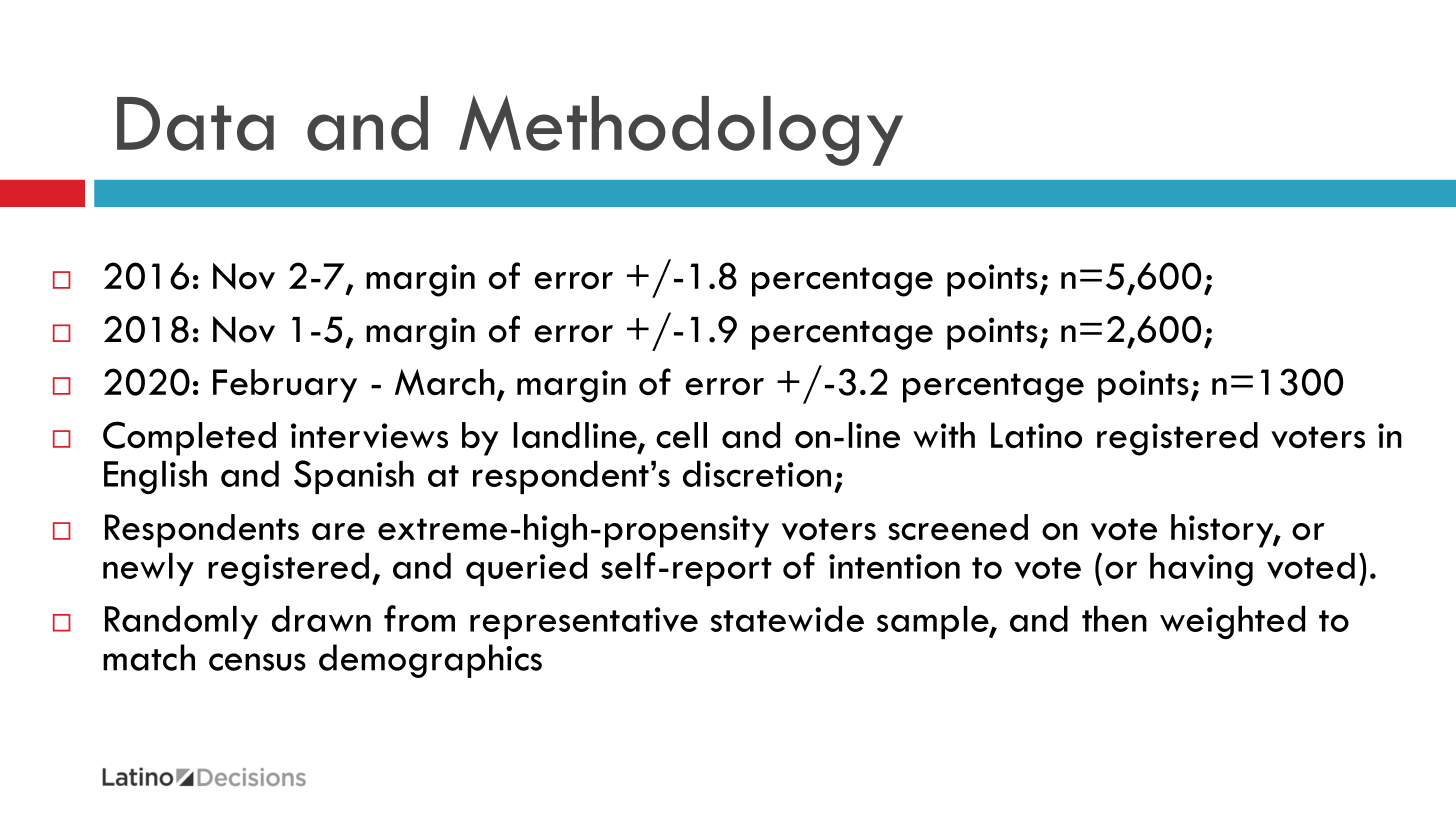 This image has width=1456, height=819. Describe the element at coordinates (681, 435) in the image. I see `cell` at that location.
